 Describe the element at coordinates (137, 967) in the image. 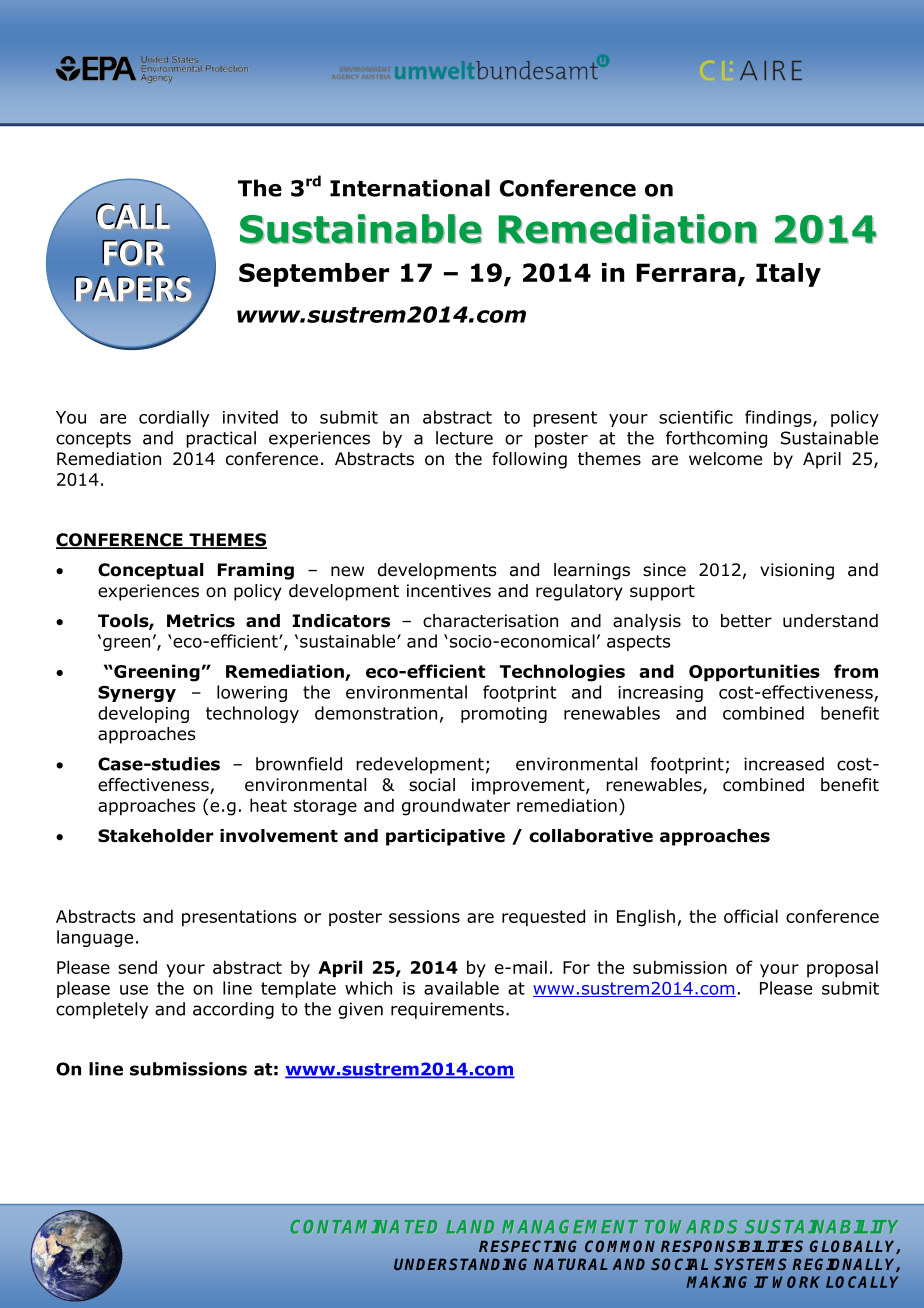

I see `send` at that location.
